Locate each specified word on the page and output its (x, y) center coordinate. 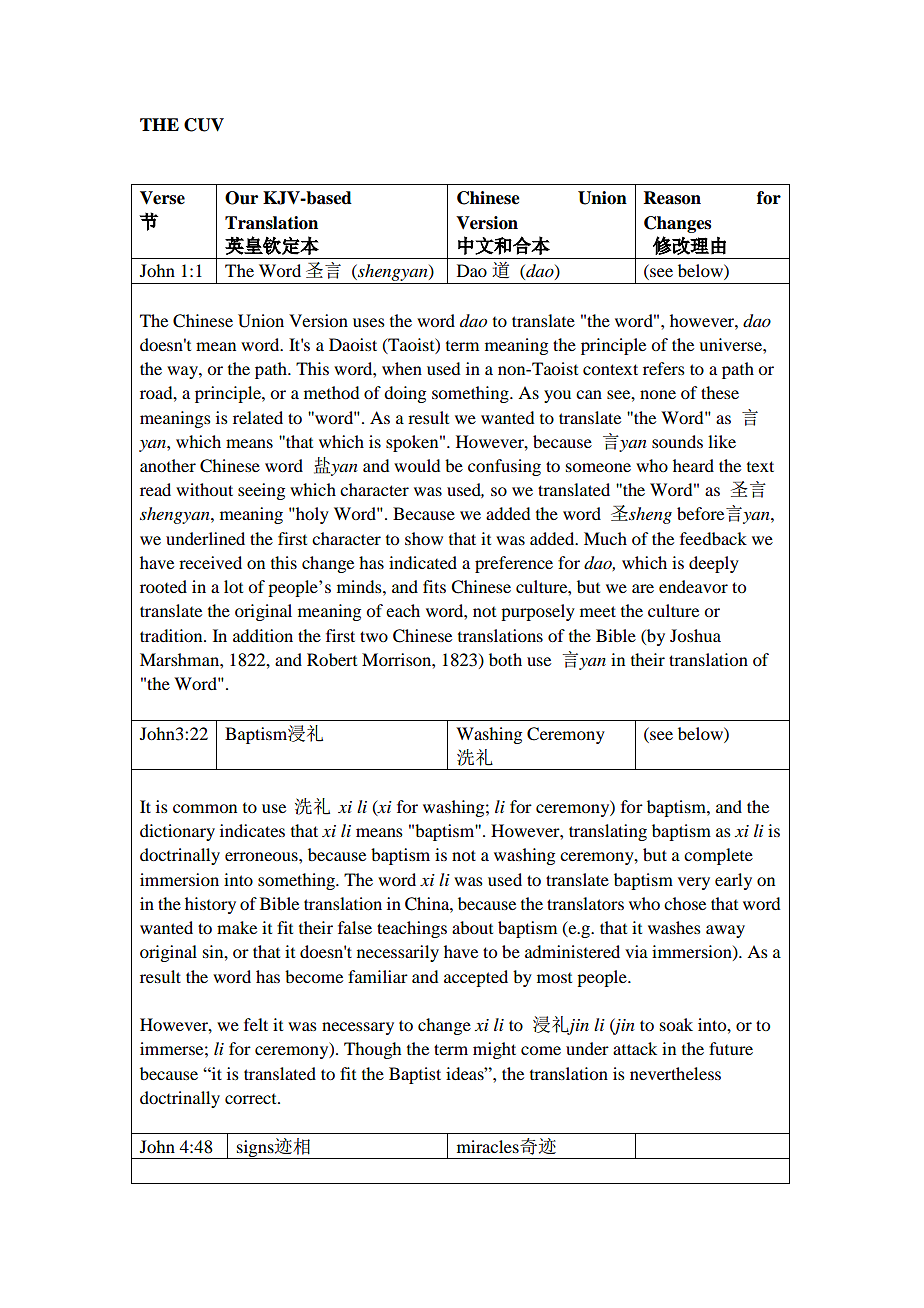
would (417, 465)
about (472, 927)
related (258, 417)
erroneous (262, 856)
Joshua (695, 635)
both (505, 659)
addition (263, 635)
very (694, 883)
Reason (672, 198)
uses (369, 322)
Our (241, 198)
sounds (677, 441)
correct (252, 1099)
